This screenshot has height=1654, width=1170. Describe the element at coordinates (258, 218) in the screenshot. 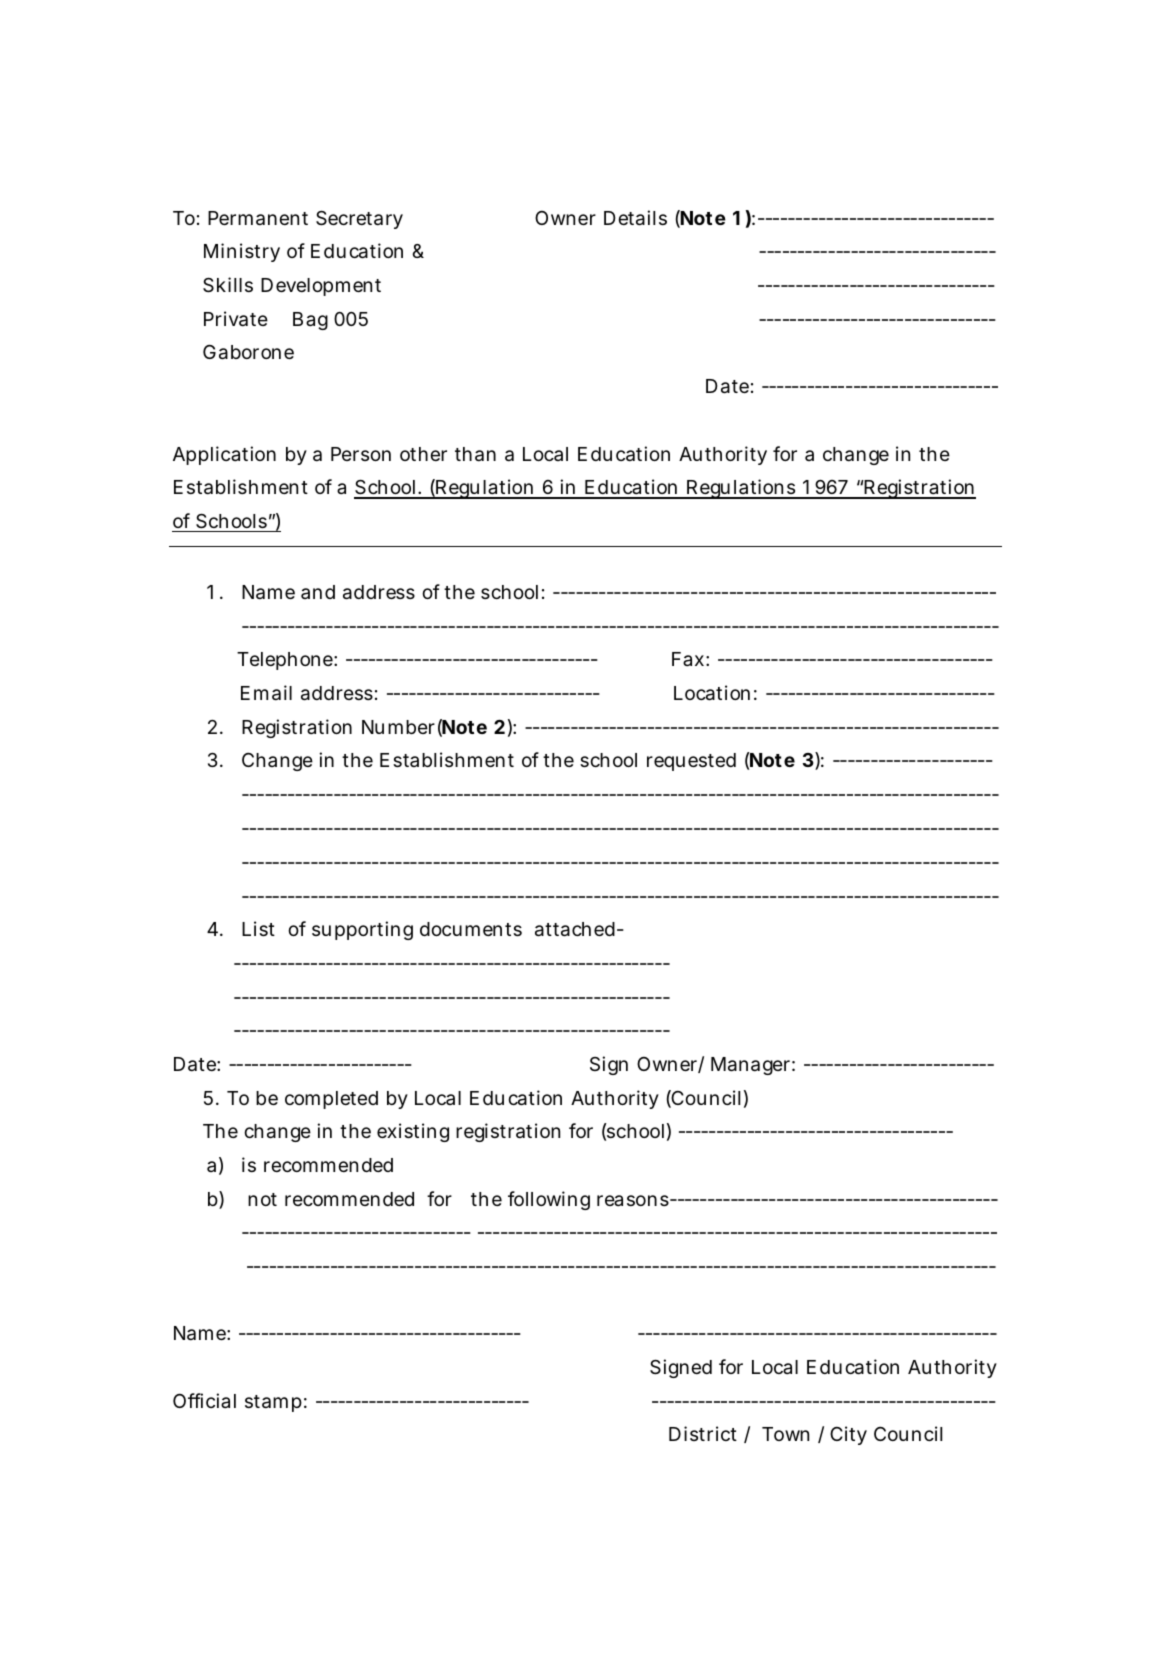

I see `Permanent` at that location.
